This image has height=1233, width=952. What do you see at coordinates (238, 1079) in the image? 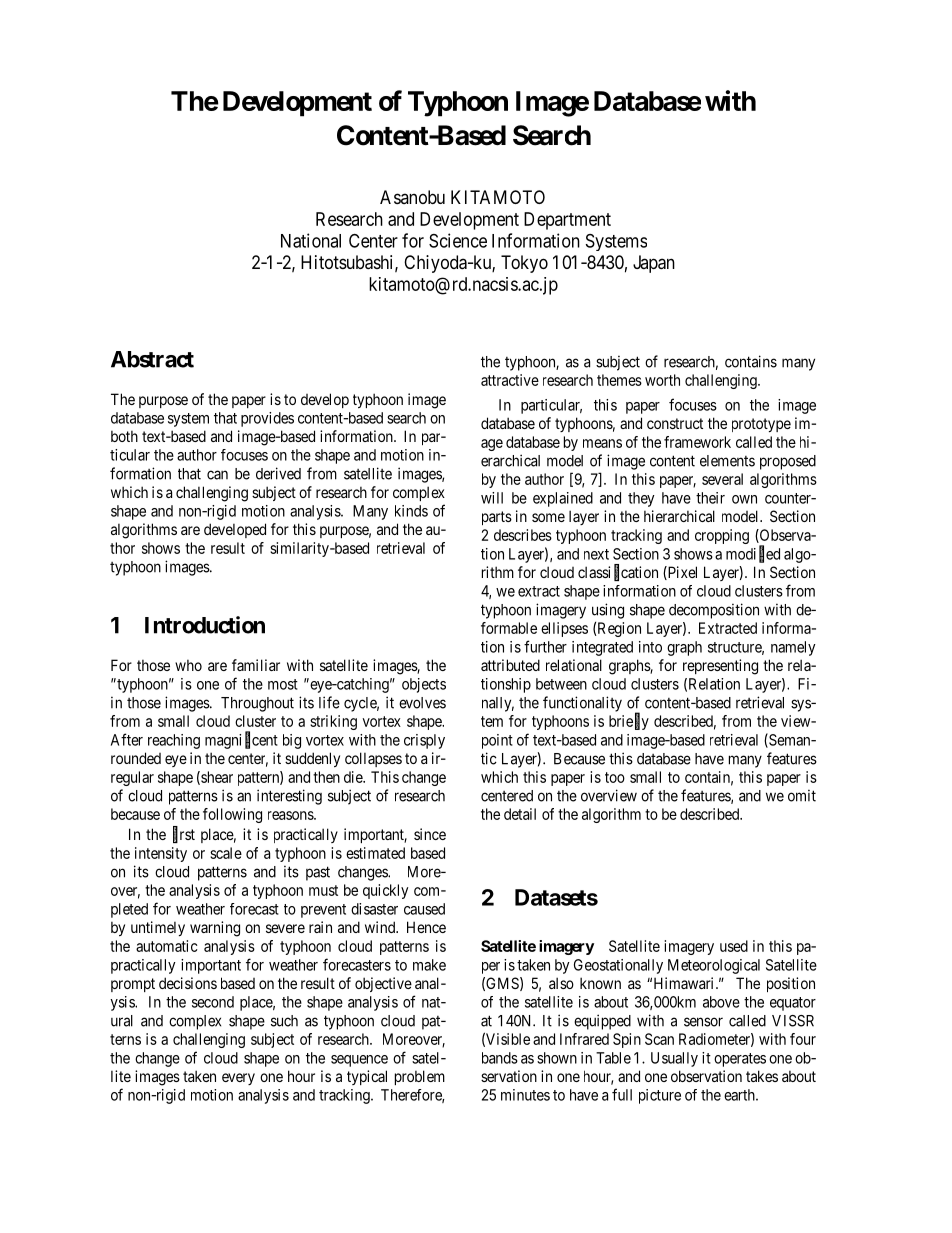
I see `every` at bounding box center [238, 1079].
